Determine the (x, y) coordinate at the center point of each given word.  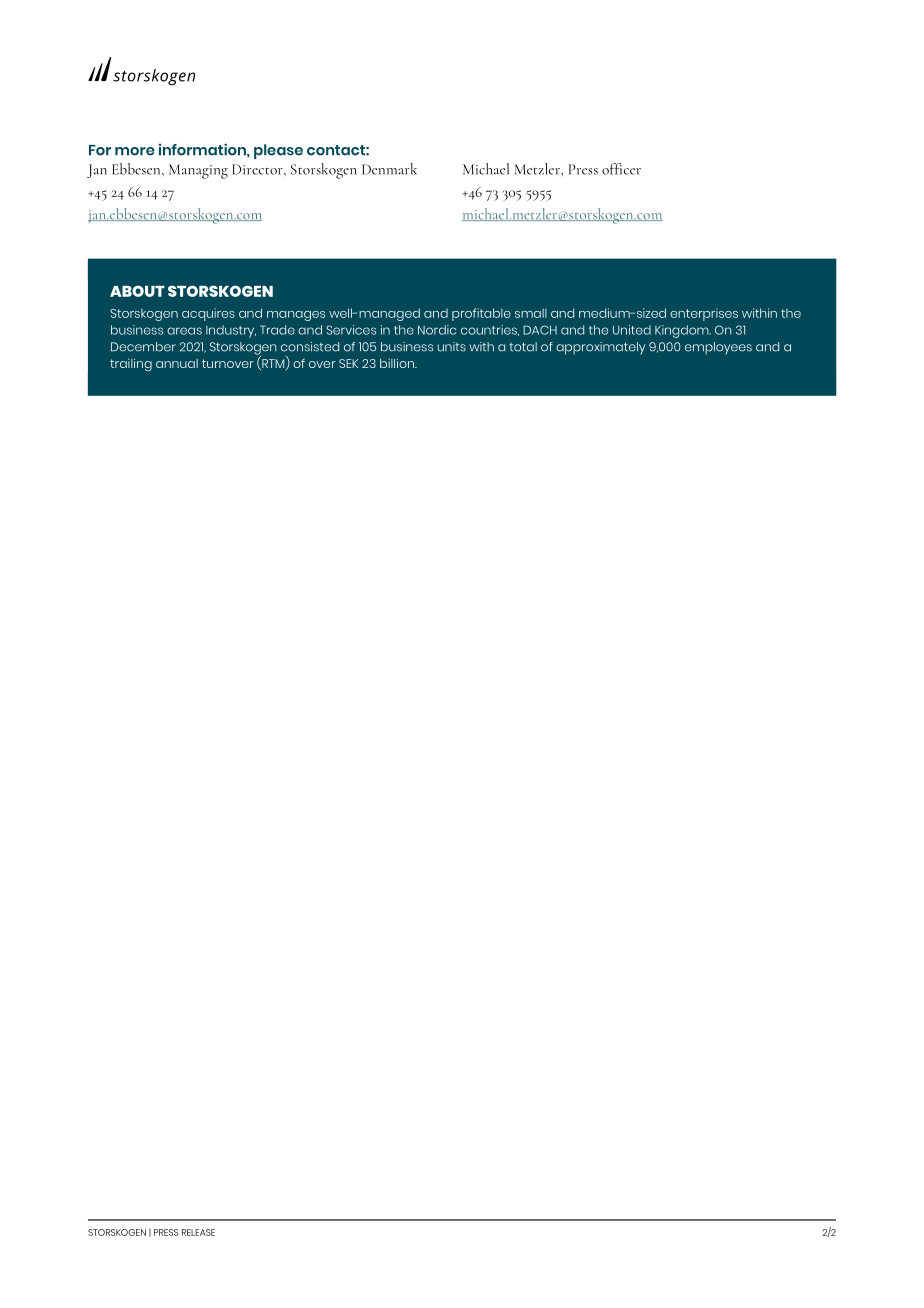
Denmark (389, 169)
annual (177, 363)
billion (398, 363)
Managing (198, 171)
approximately (600, 348)
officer (621, 169)
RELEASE (198, 1232)
